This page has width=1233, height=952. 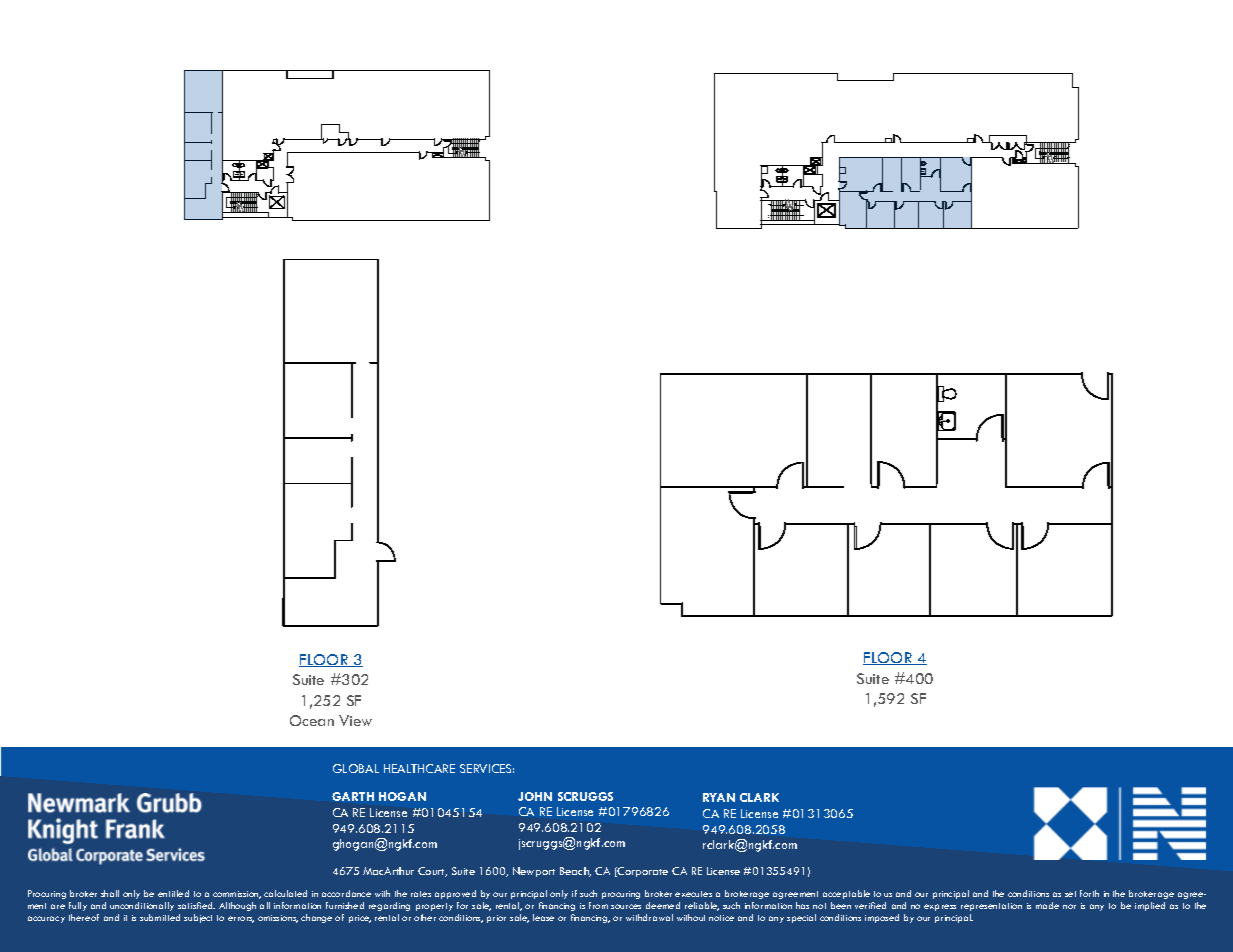 What do you see at coordinates (487, 768) in the page?
I see `SERVICES` at bounding box center [487, 768].
